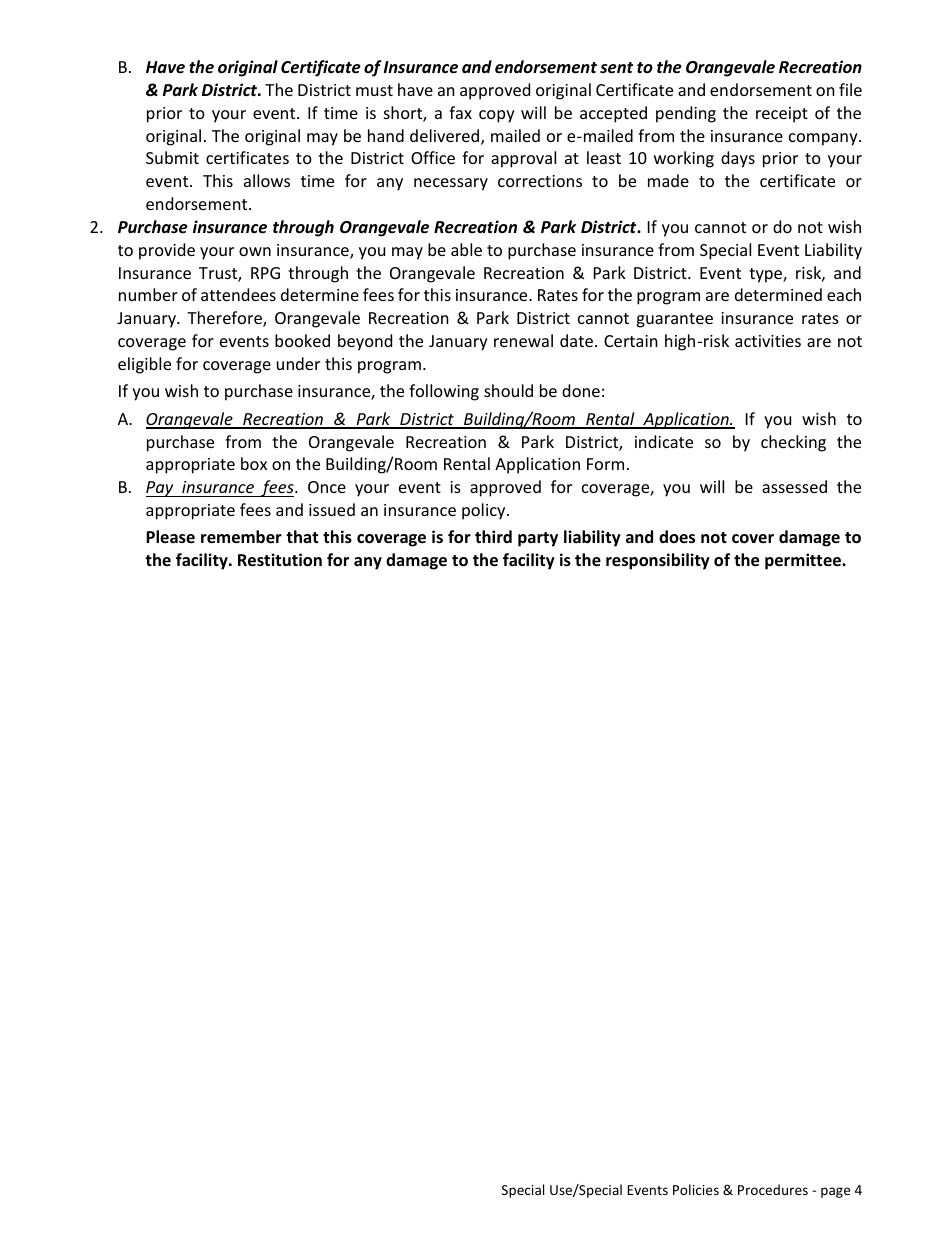  I want to click on third, so click(493, 536).
